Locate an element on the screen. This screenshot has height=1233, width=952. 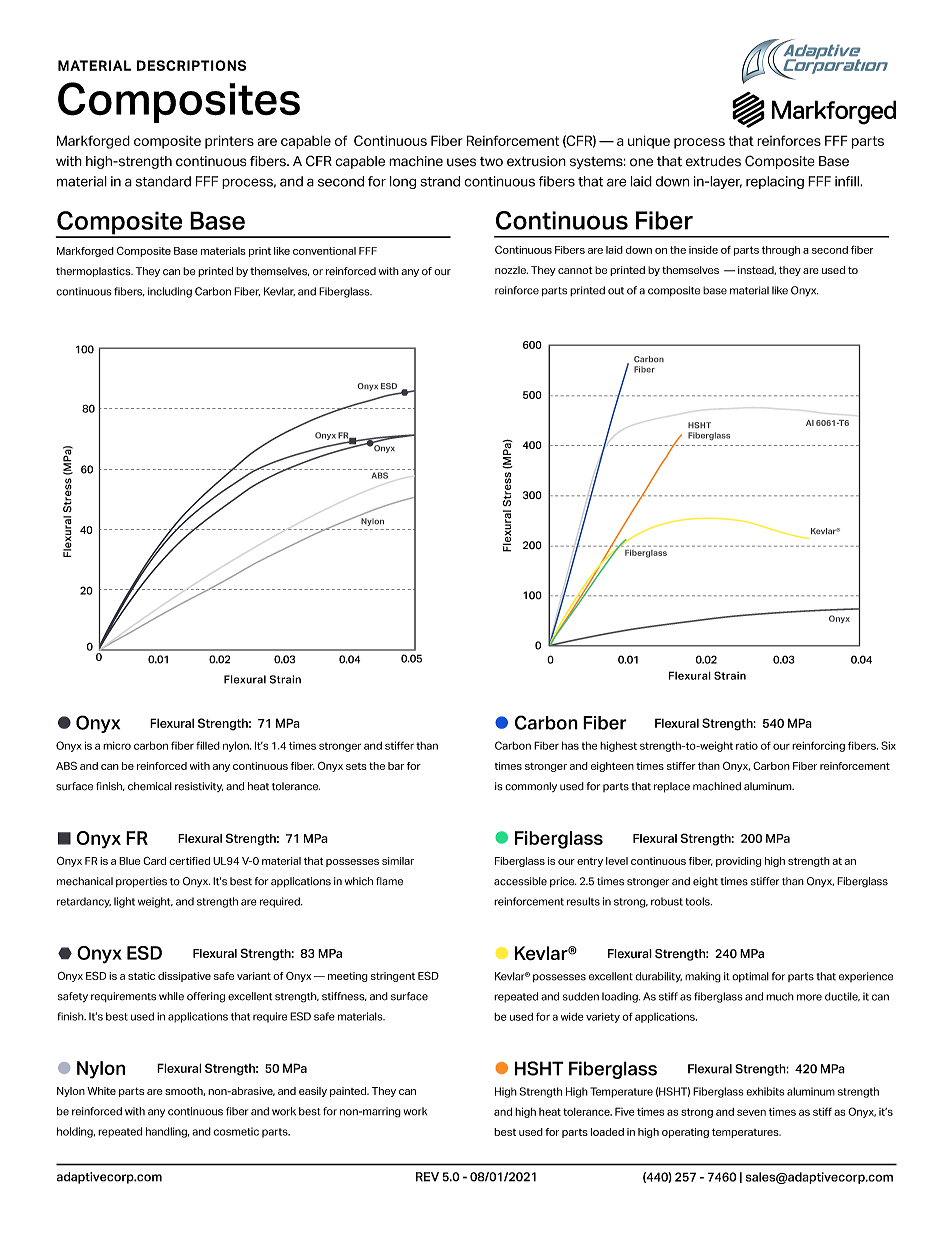
reinforcing is located at coordinates (818, 746).
